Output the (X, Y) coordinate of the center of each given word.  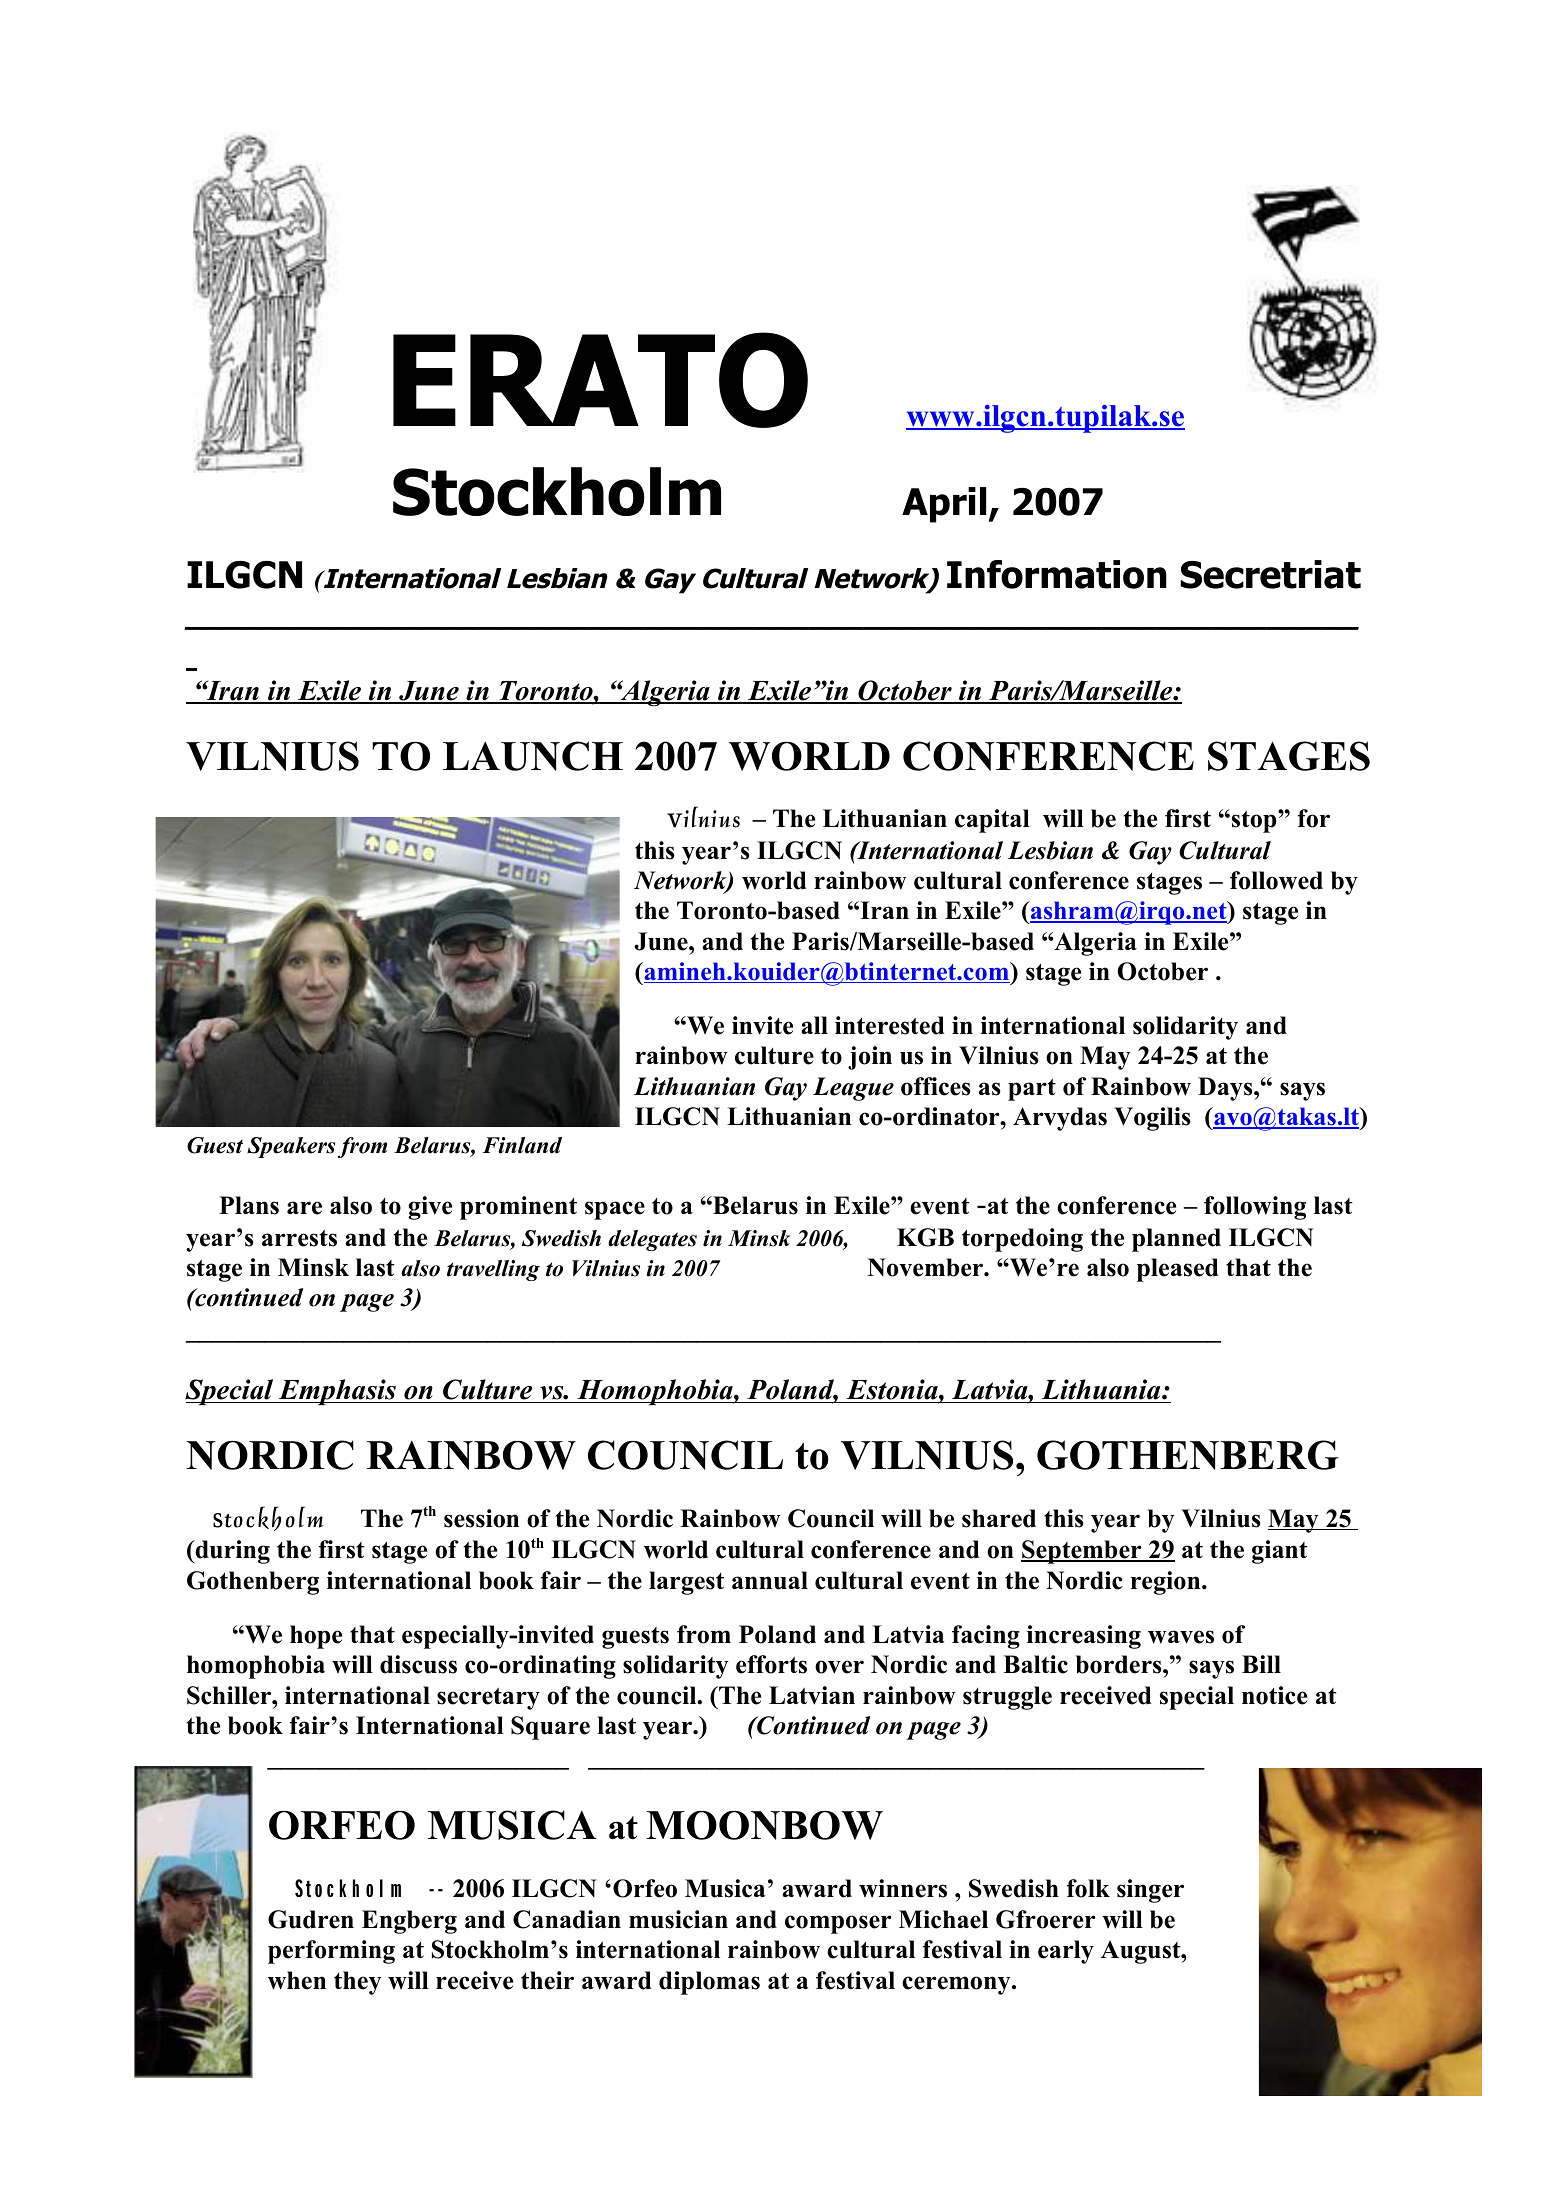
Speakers (291, 1147)
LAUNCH (533, 756)
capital (992, 821)
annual (770, 1580)
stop (1255, 822)
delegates (652, 1240)
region (1167, 1583)
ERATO (600, 380)
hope (316, 1637)
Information (1057, 574)
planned (1176, 1240)
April (944, 505)
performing (331, 1952)
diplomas (709, 1983)
